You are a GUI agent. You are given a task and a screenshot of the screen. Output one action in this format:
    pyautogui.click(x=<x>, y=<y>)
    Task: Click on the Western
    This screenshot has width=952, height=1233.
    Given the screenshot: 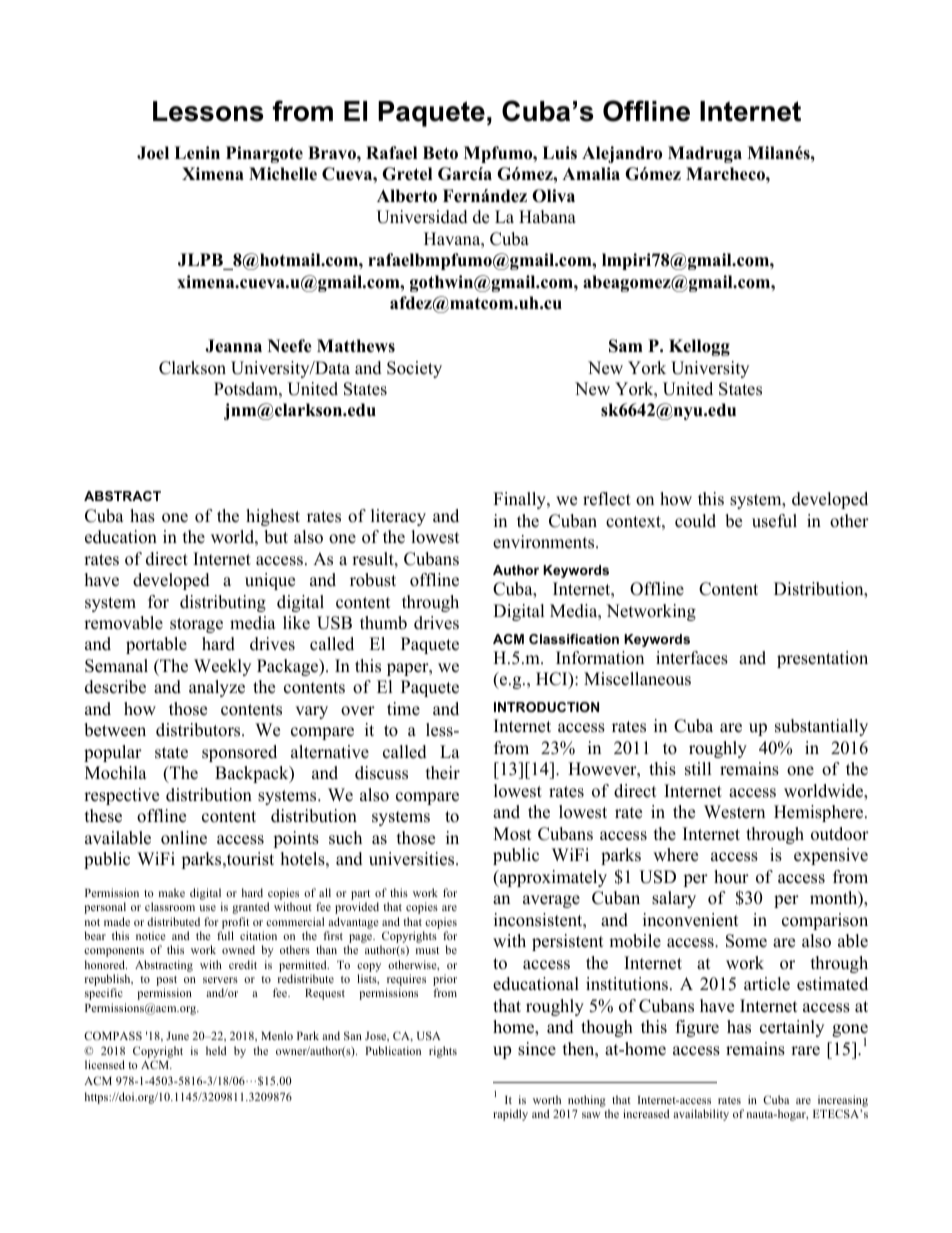 What is the action you would take?
    pyautogui.click(x=734, y=812)
